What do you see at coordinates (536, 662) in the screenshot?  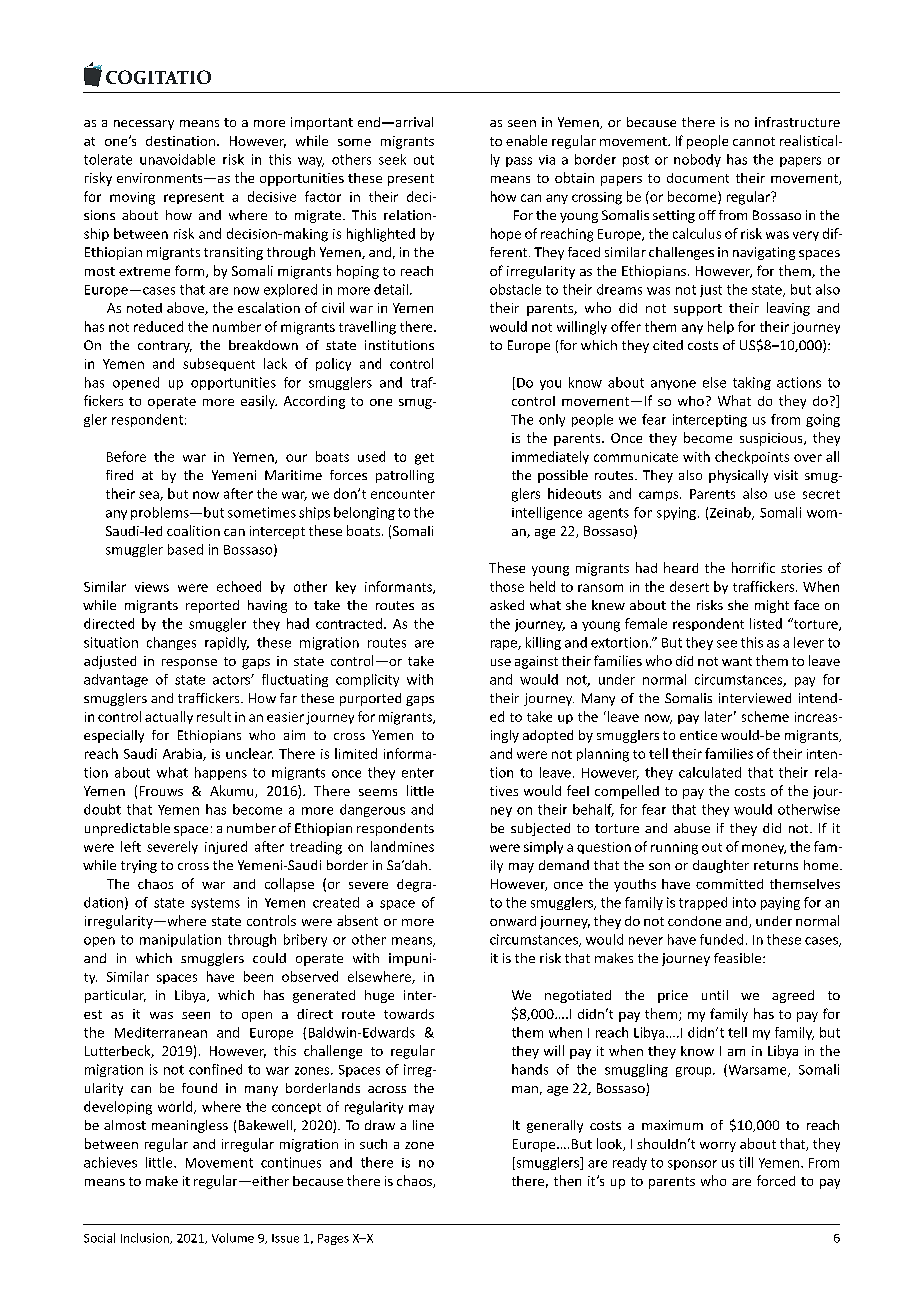 I see `against` at bounding box center [536, 662].
